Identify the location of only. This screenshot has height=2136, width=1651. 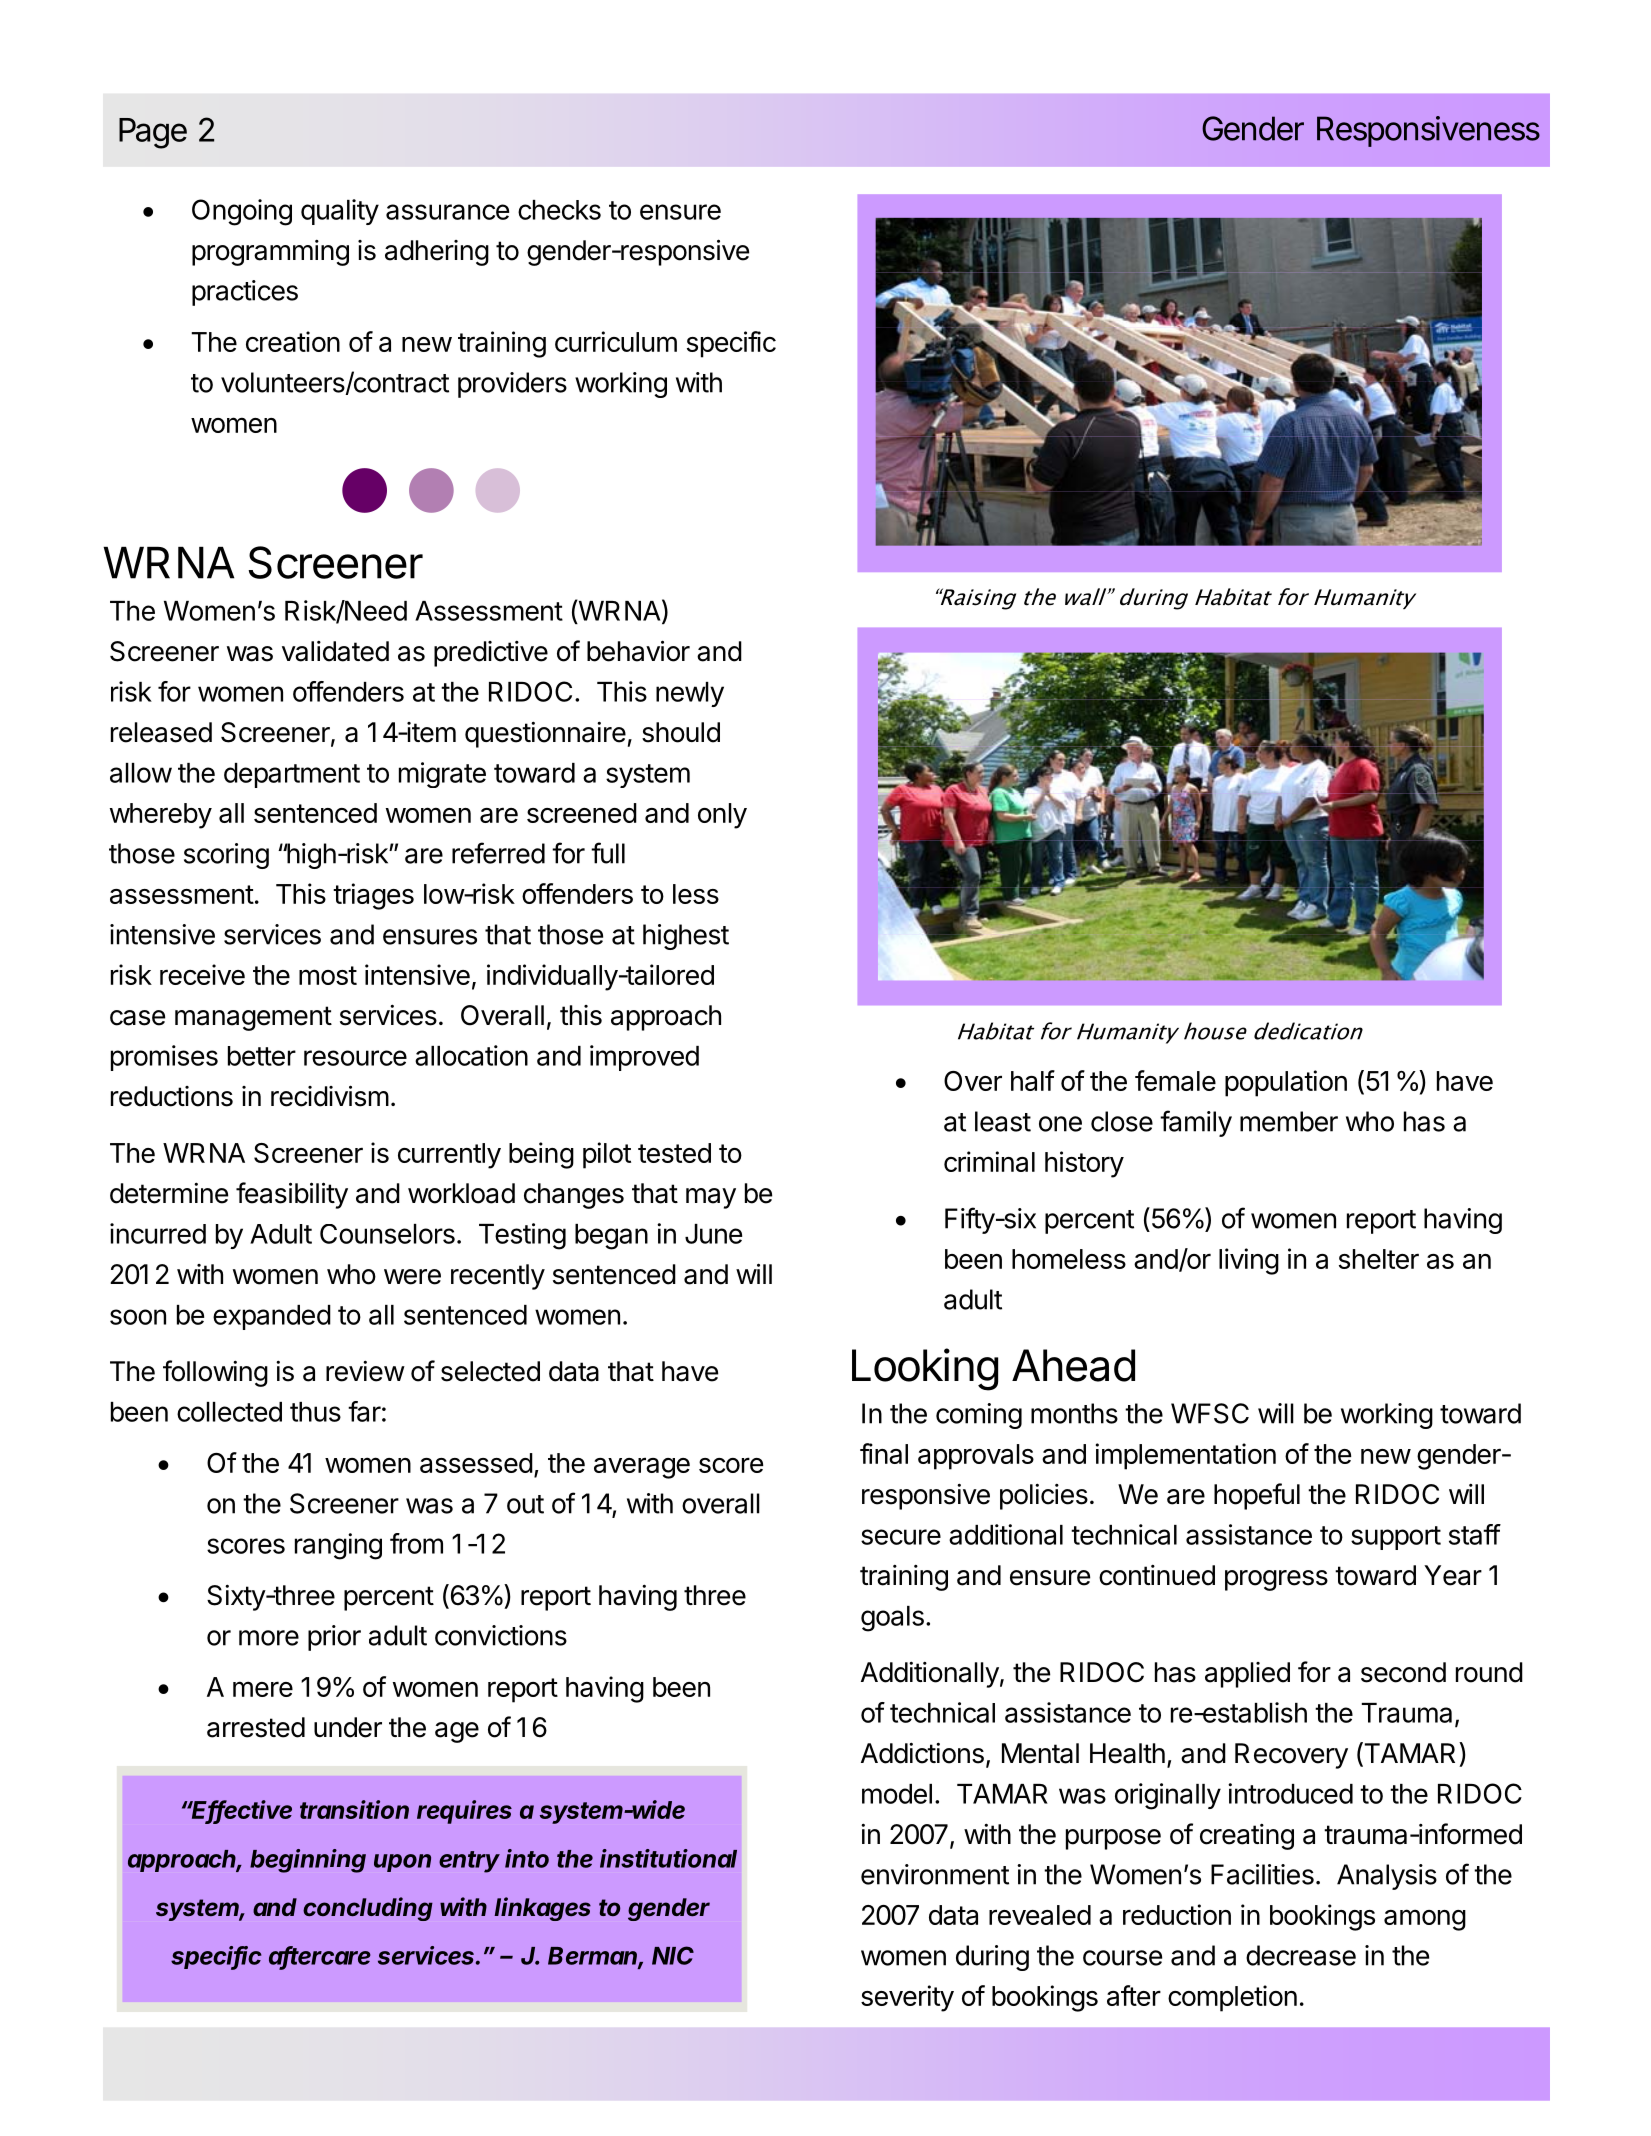
(722, 816).
